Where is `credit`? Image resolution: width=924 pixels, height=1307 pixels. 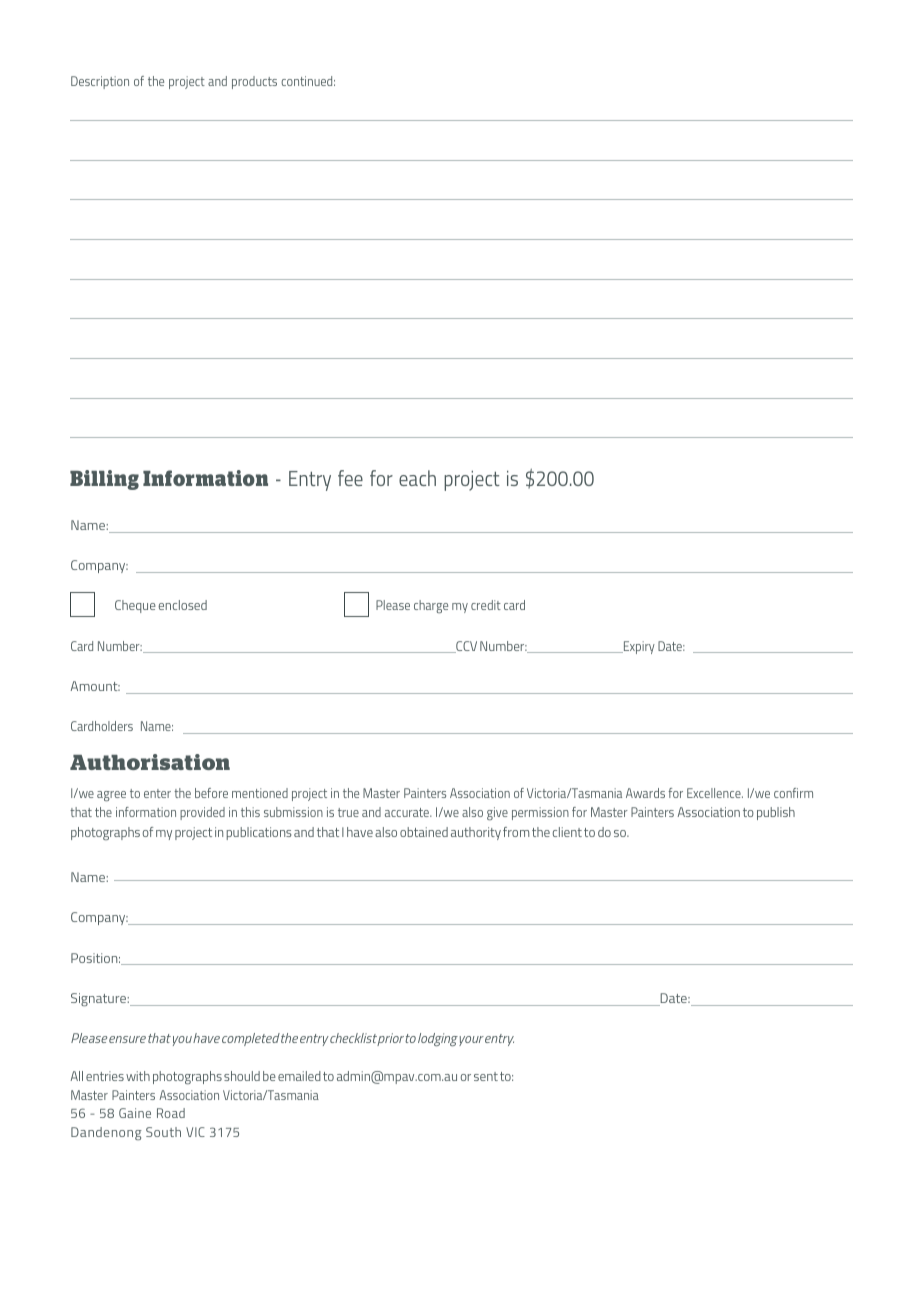
credit is located at coordinates (486, 605).
